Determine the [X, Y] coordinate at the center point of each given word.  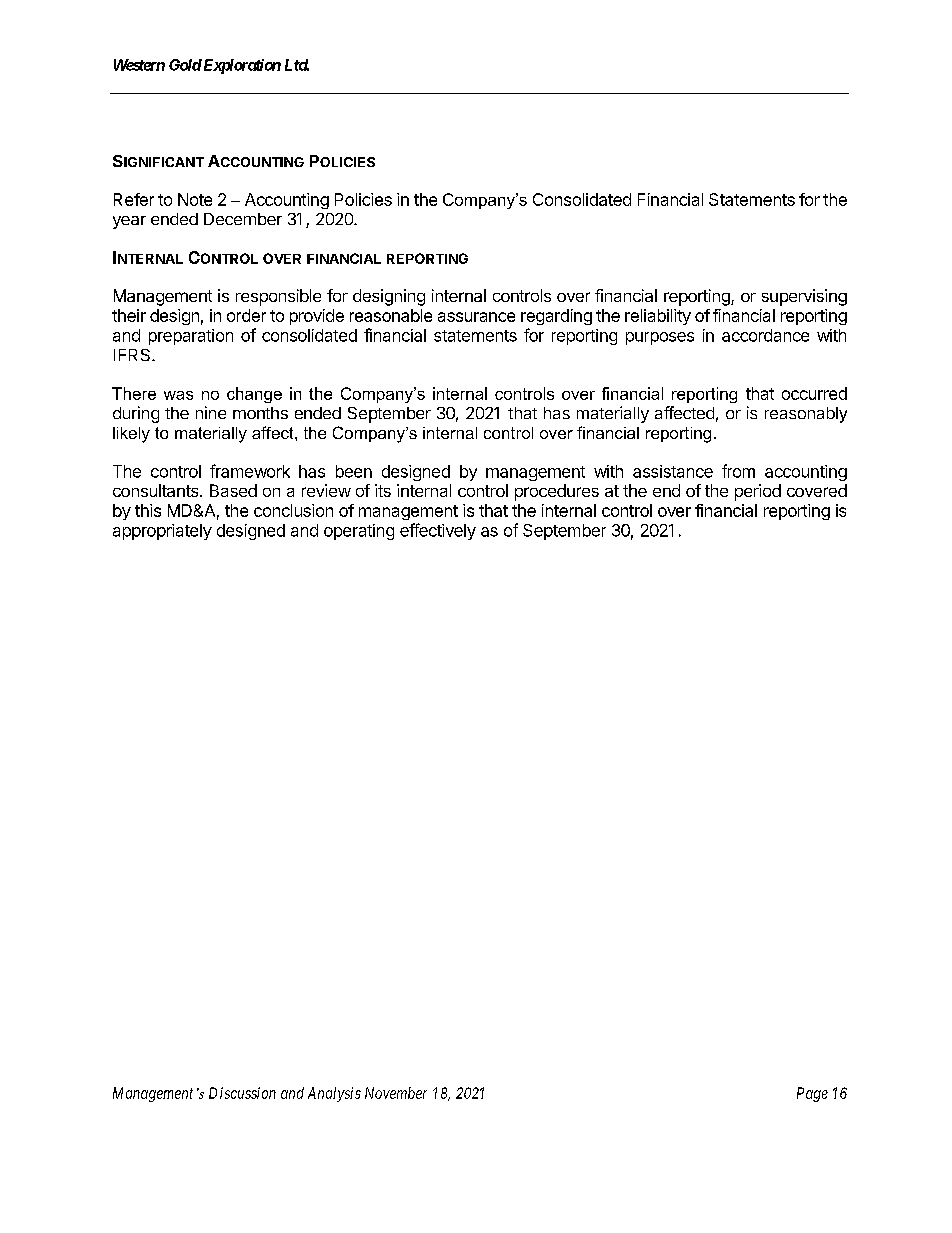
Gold [185, 65]
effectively [438, 531]
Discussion [242, 1093]
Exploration [241, 66]
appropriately [162, 532]
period [758, 492]
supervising [804, 297]
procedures [557, 492]
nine [211, 412]
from [738, 471]
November [396, 1093]
